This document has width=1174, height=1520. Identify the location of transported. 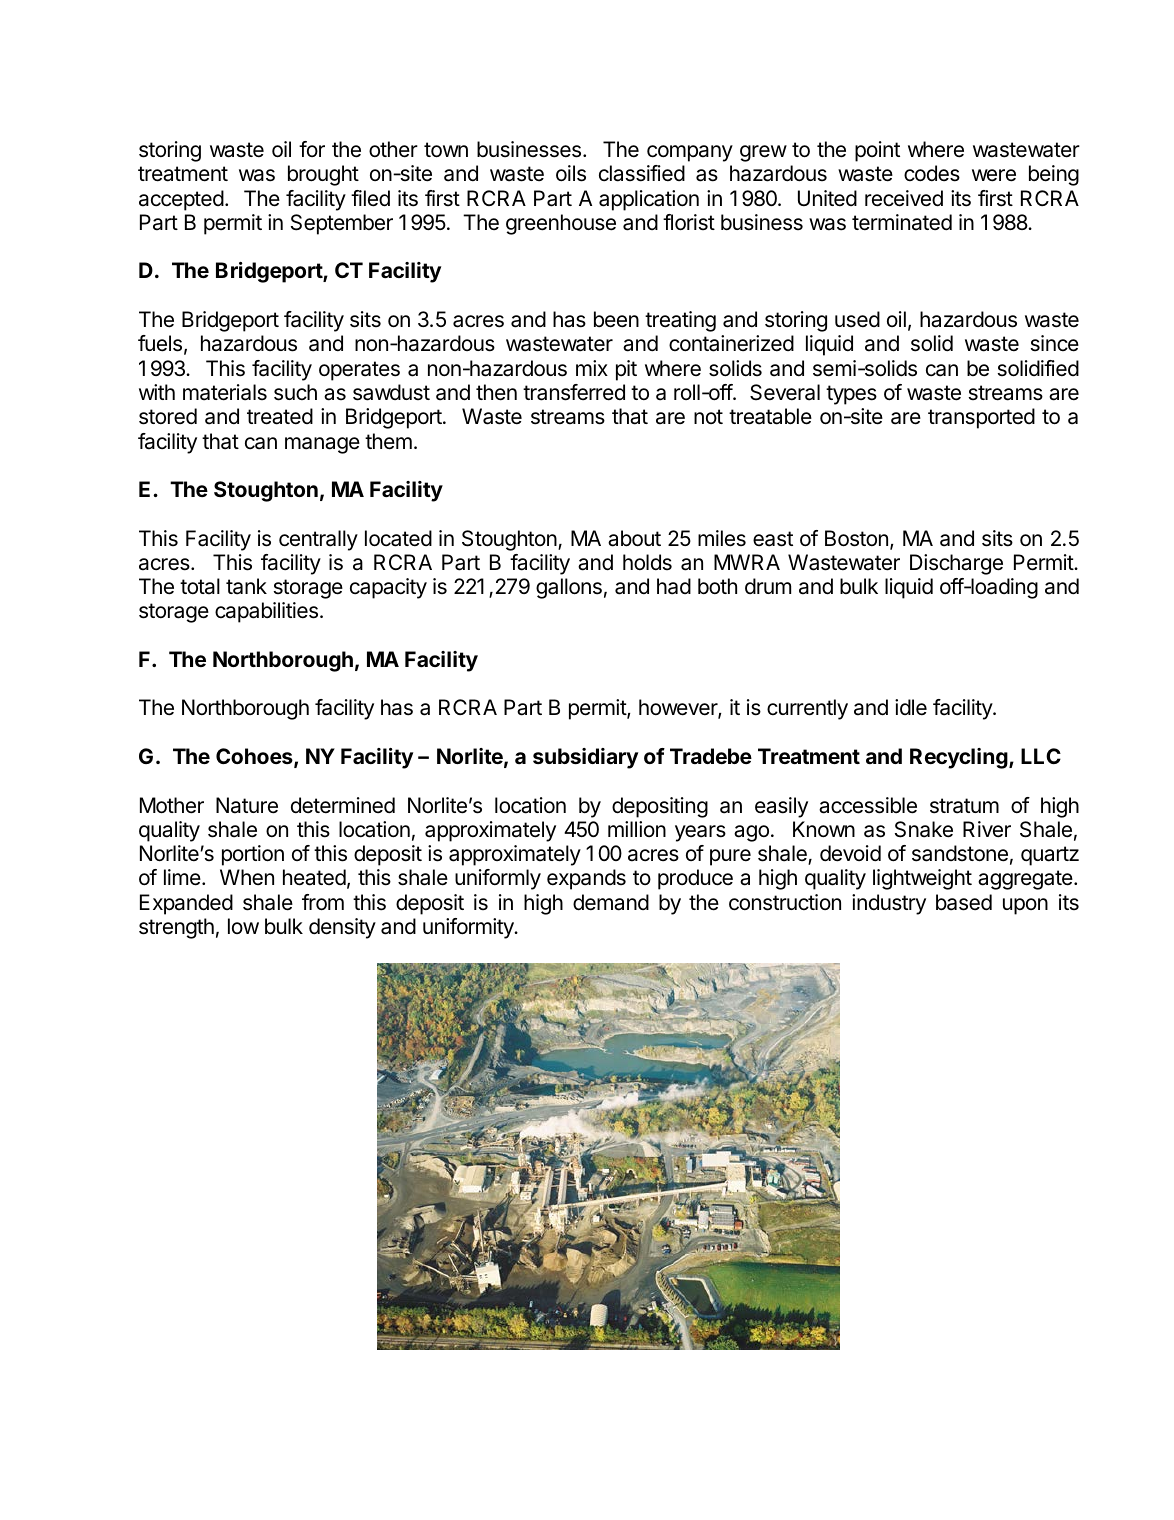
(981, 418).
